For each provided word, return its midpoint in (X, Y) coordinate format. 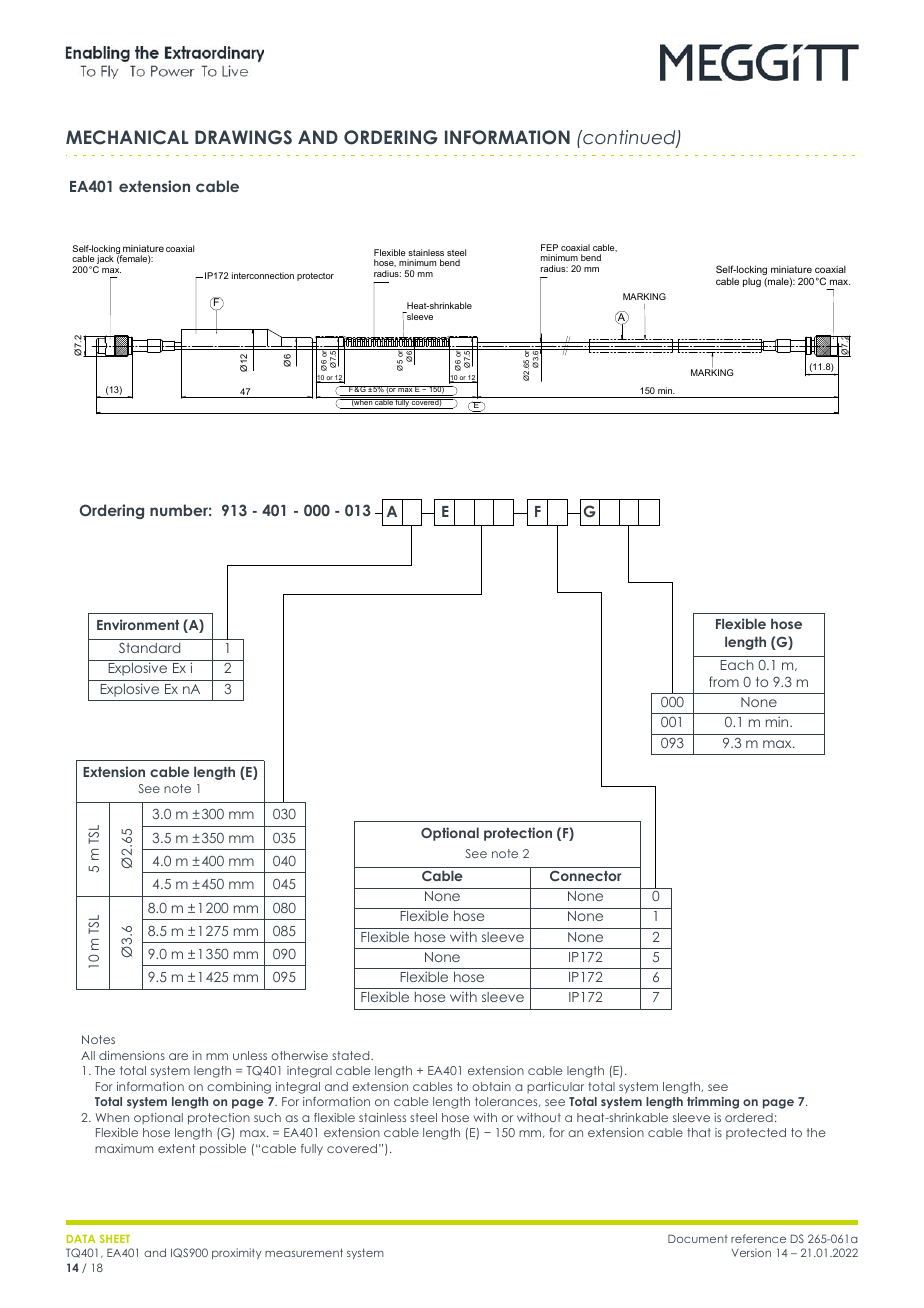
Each (737, 665)
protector (315, 277)
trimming (713, 1103)
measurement (304, 1252)
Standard (149, 648)
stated (352, 1055)
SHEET (115, 1238)
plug (752, 282)
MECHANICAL (127, 137)
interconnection (263, 275)
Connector (585, 875)
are (178, 1056)
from (724, 681)
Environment (138, 624)
